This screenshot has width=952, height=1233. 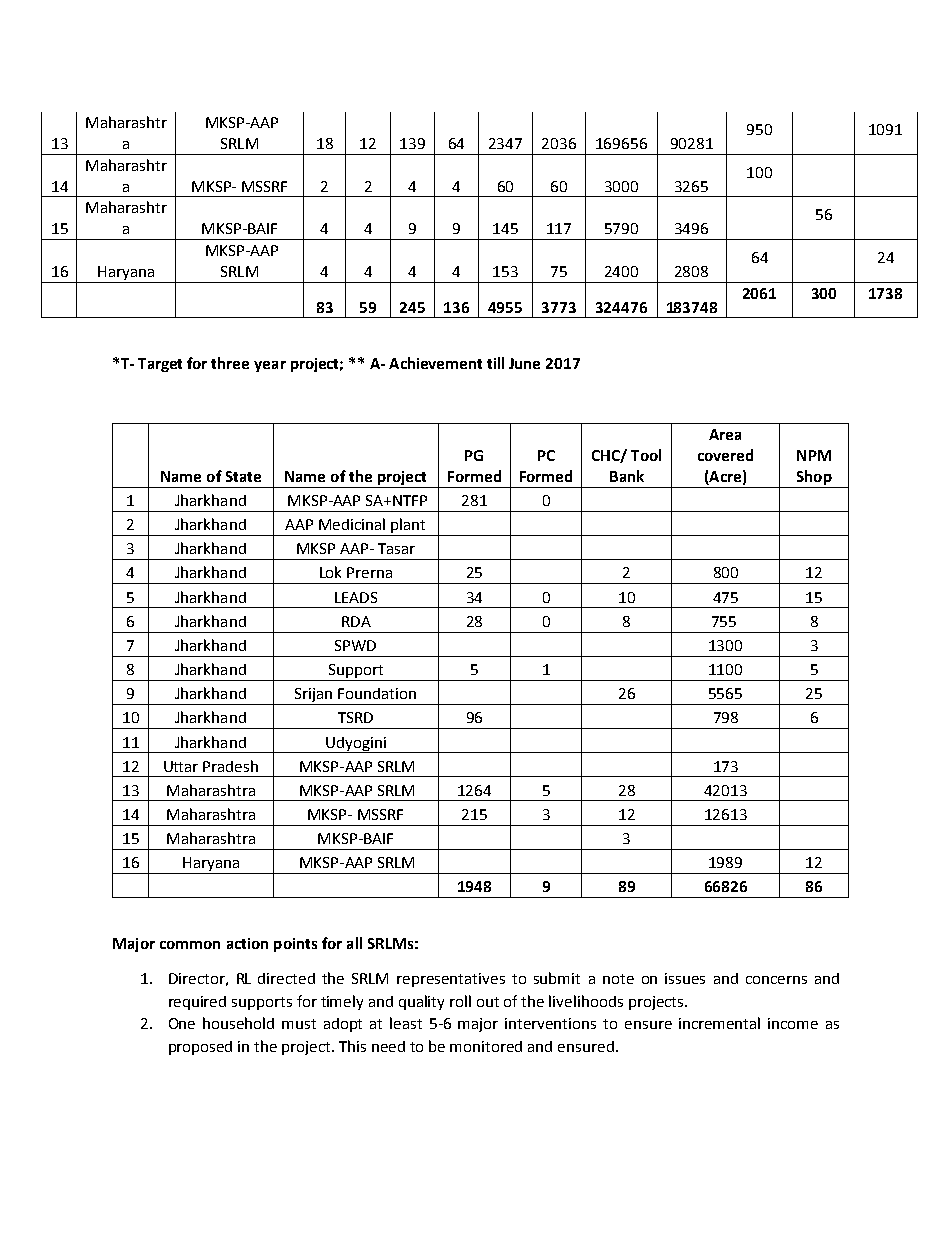 I want to click on concerns, so click(x=776, y=980).
